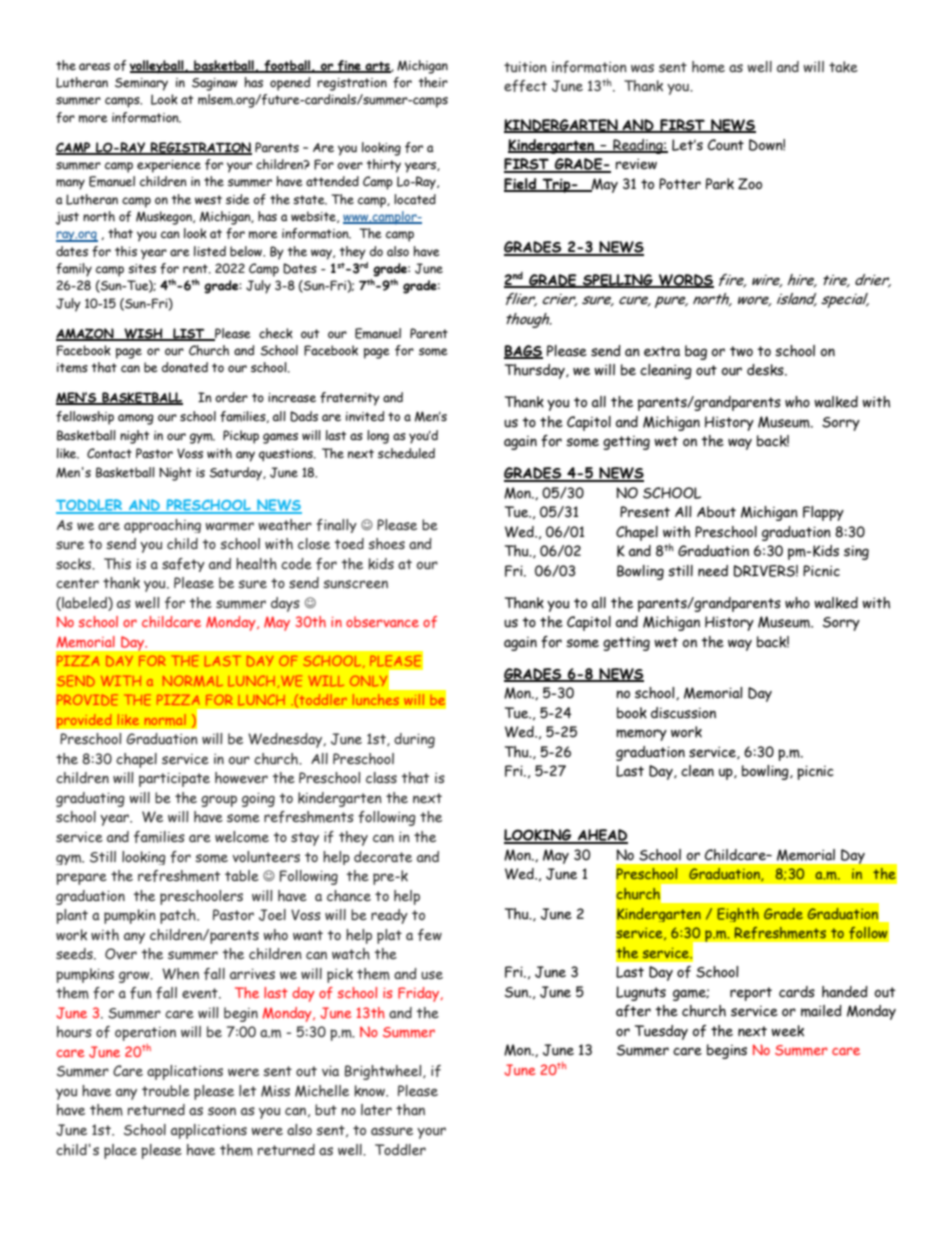  I want to click on safety, so click(183, 565).
